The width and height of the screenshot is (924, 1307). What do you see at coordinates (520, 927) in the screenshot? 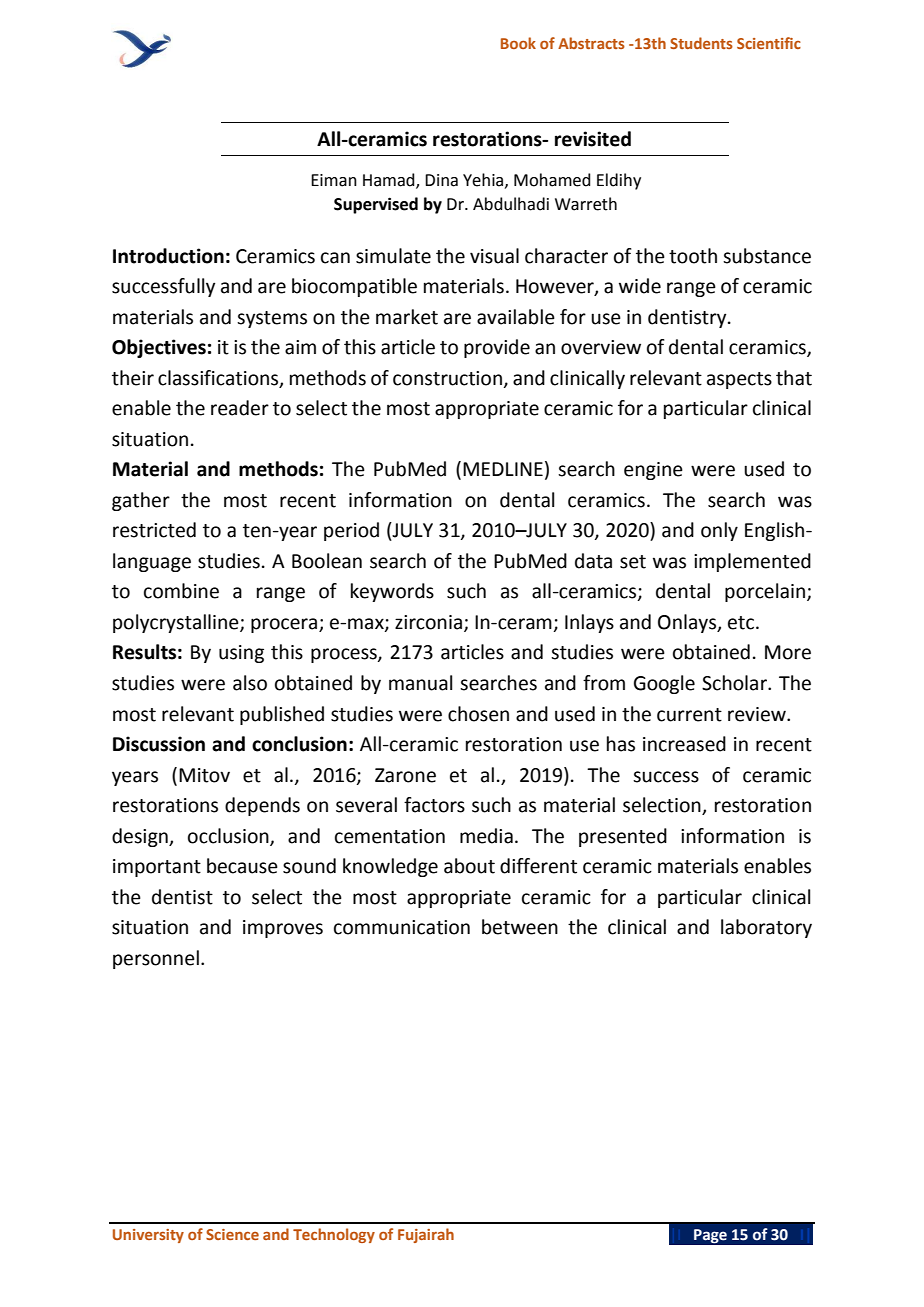
I see `between` at bounding box center [520, 927].
